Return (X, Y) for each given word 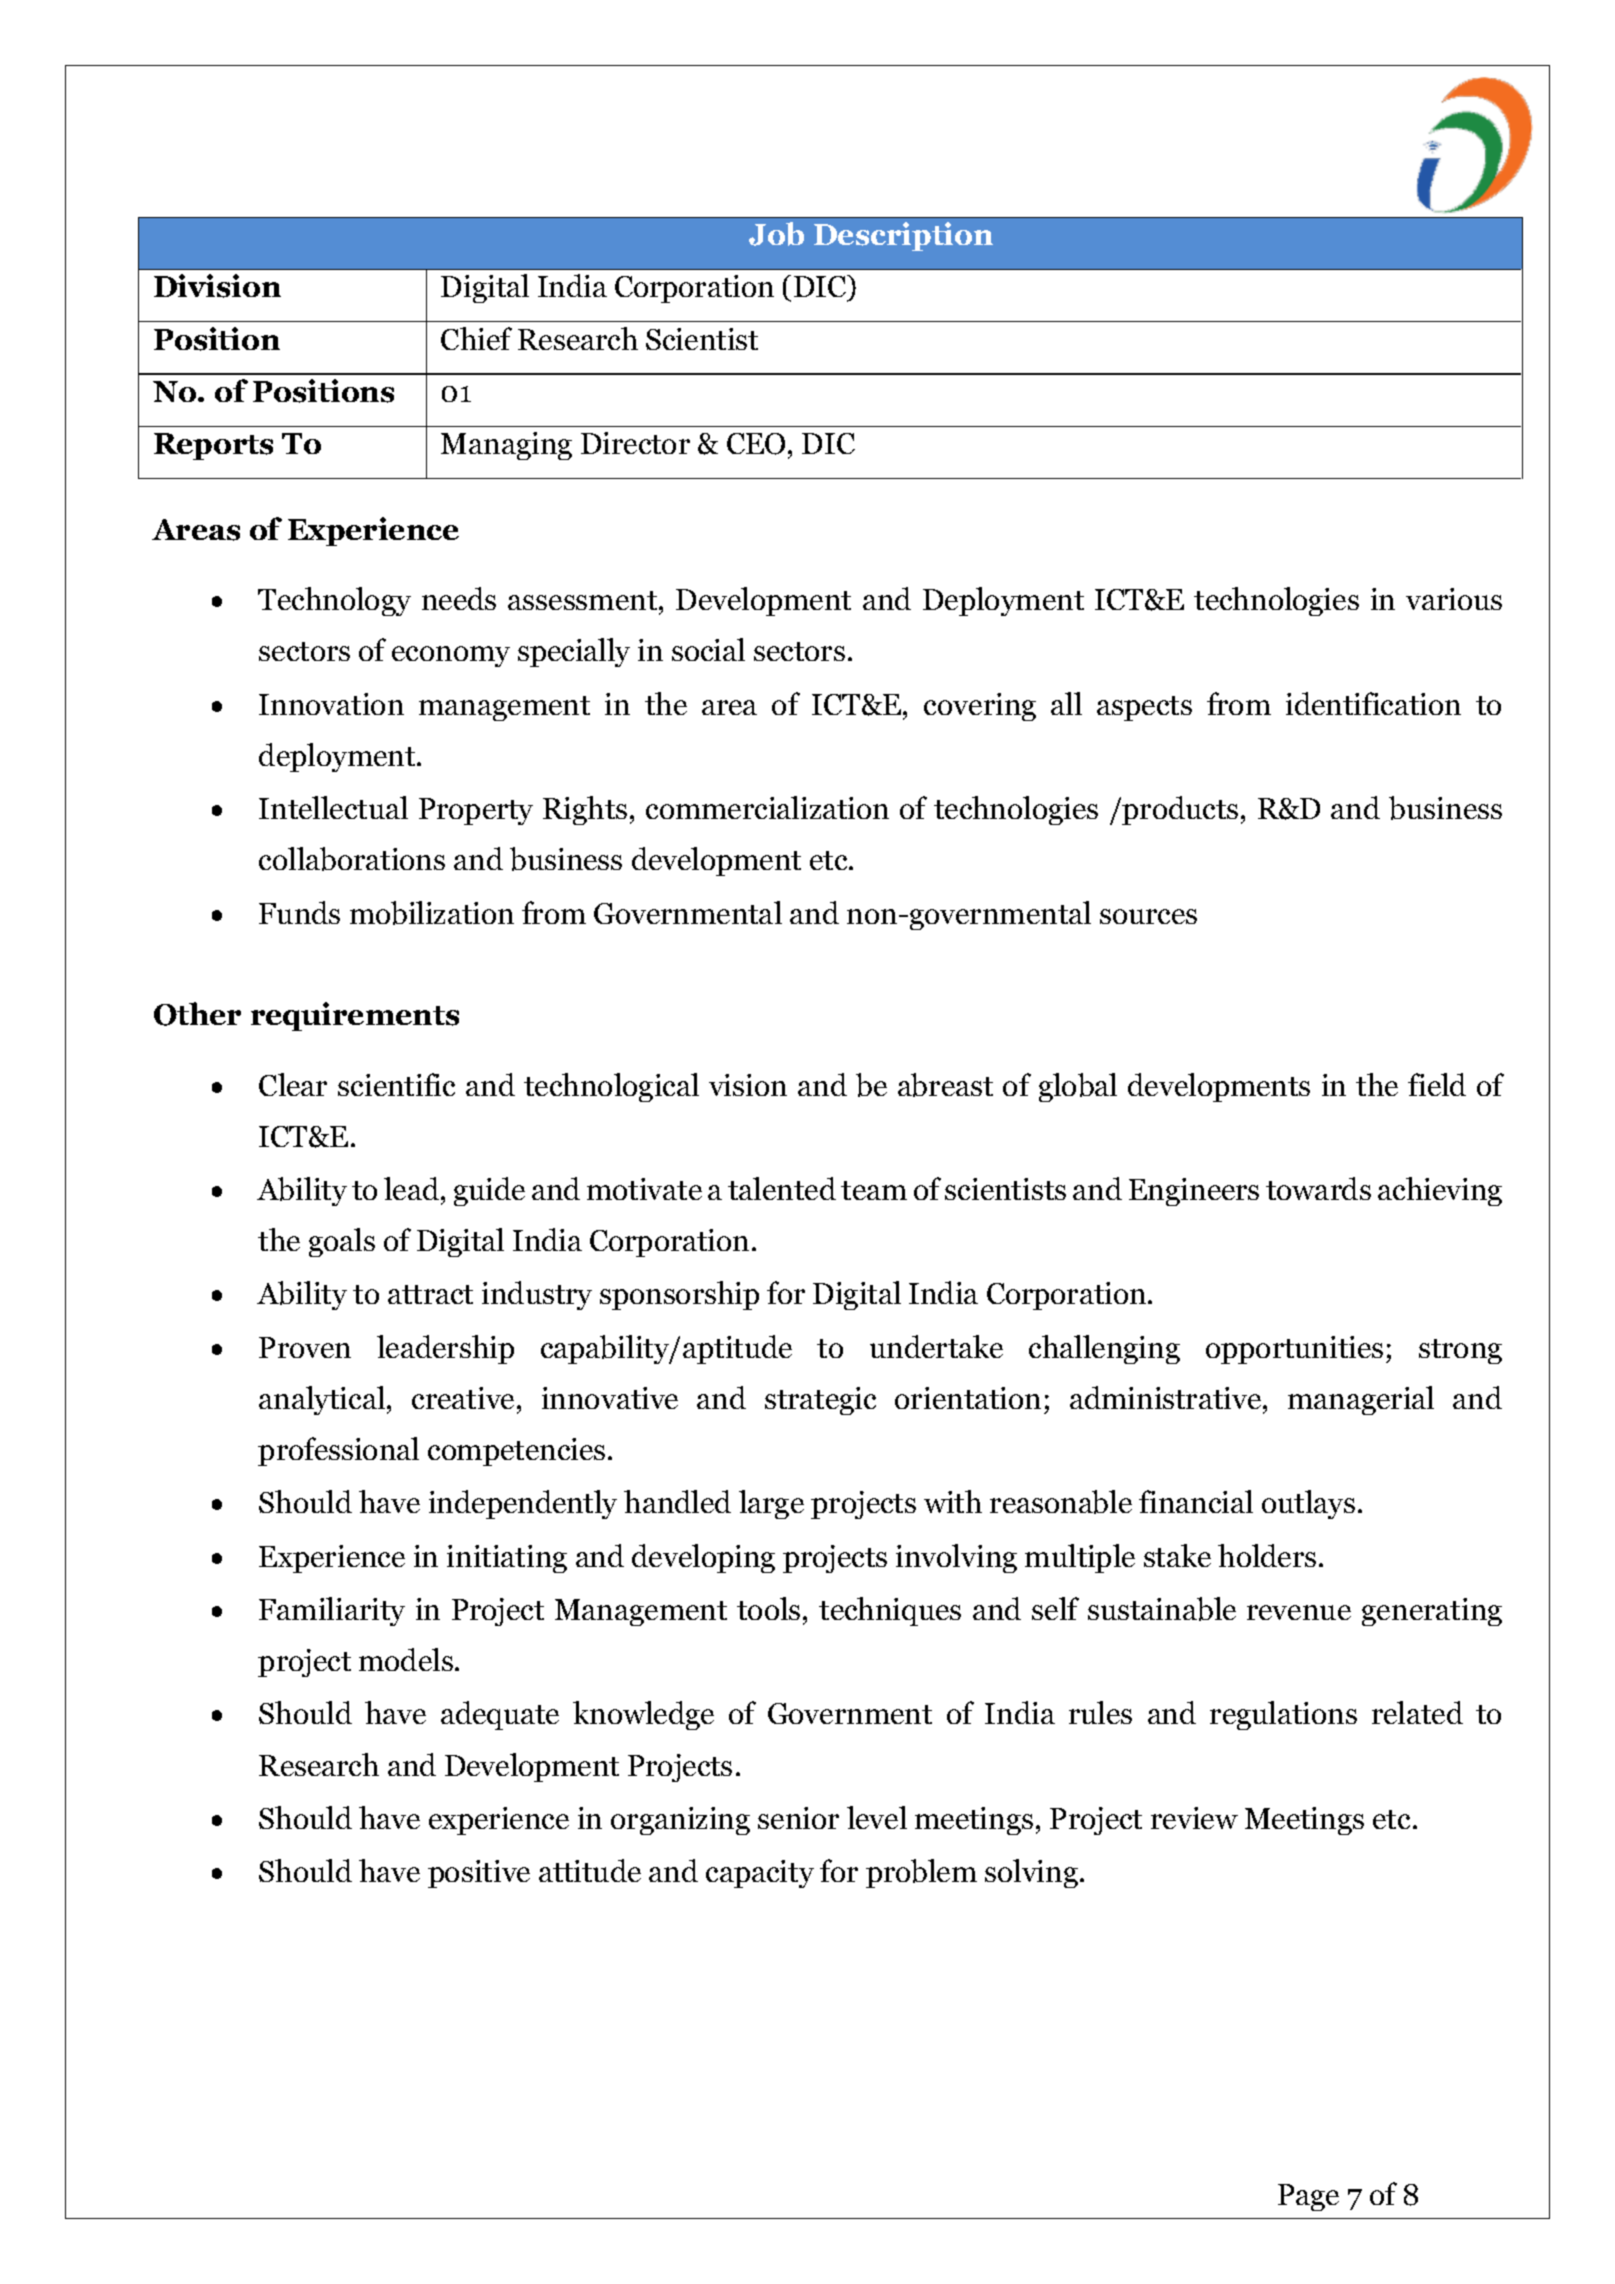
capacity (760, 1874)
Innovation (331, 704)
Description (903, 236)
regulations (1283, 1715)
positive (479, 1874)
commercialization (767, 807)
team (874, 1190)
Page (1308, 2197)
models (406, 1659)
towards (1318, 1188)
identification (1373, 703)
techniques (890, 1611)
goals (342, 1242)
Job (776, 234)
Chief (476, 338)
